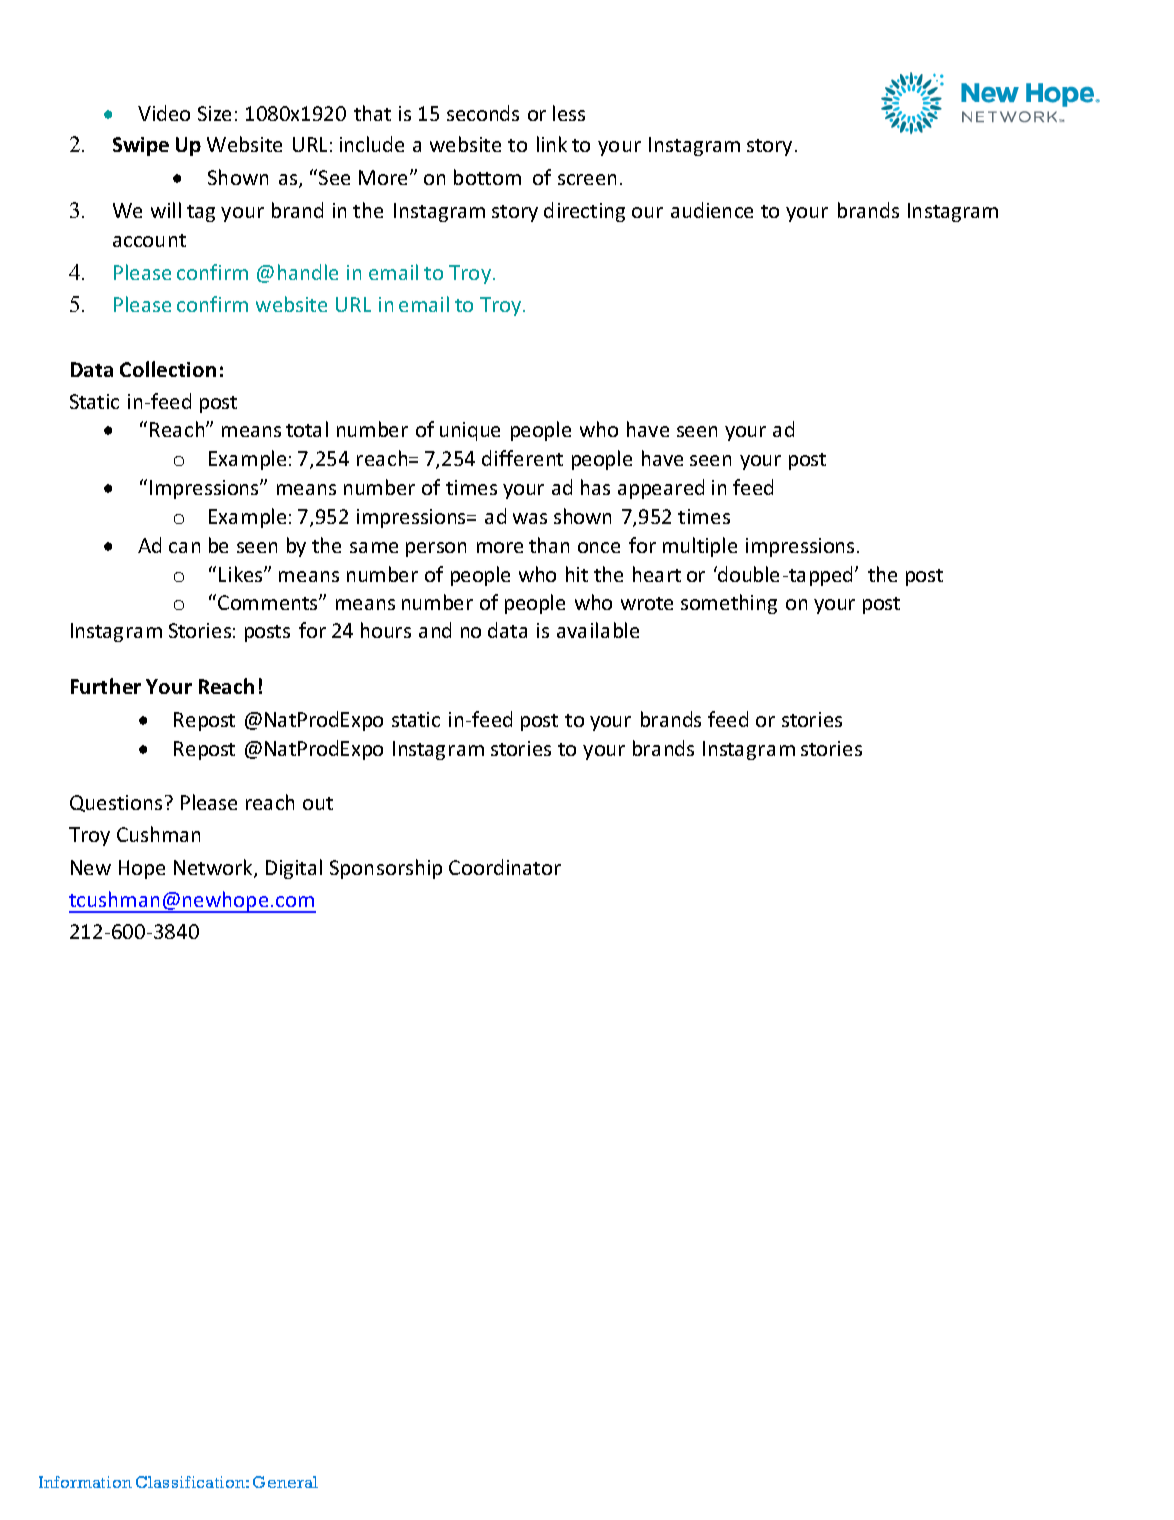 The width and height of the image is (1174, 1520). What do you see at coordinates (386, 869) in the image?
I see `Sponsorship` at bounding box center [386, 869].
